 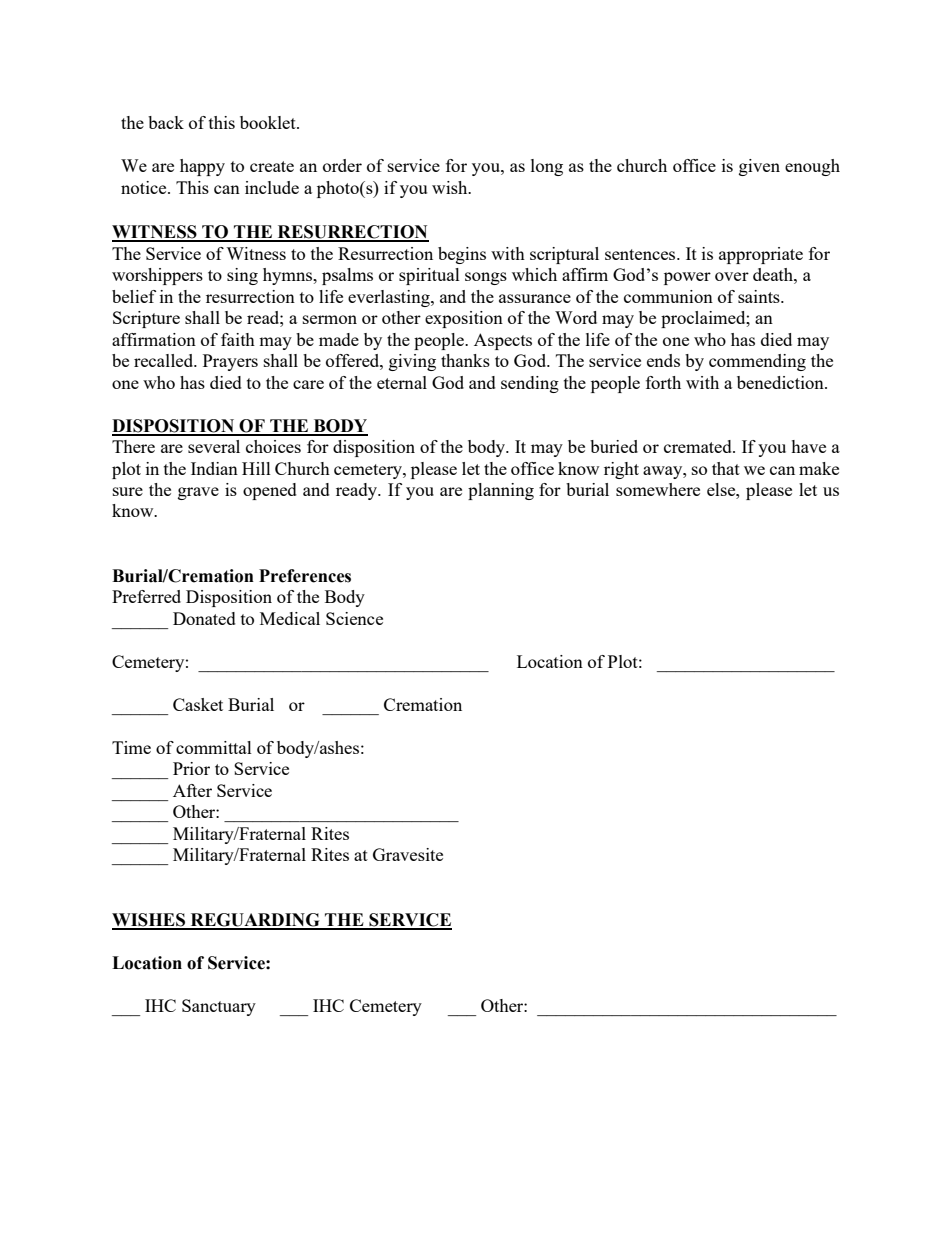 I want to click on After, so click(x=192, y=790).
